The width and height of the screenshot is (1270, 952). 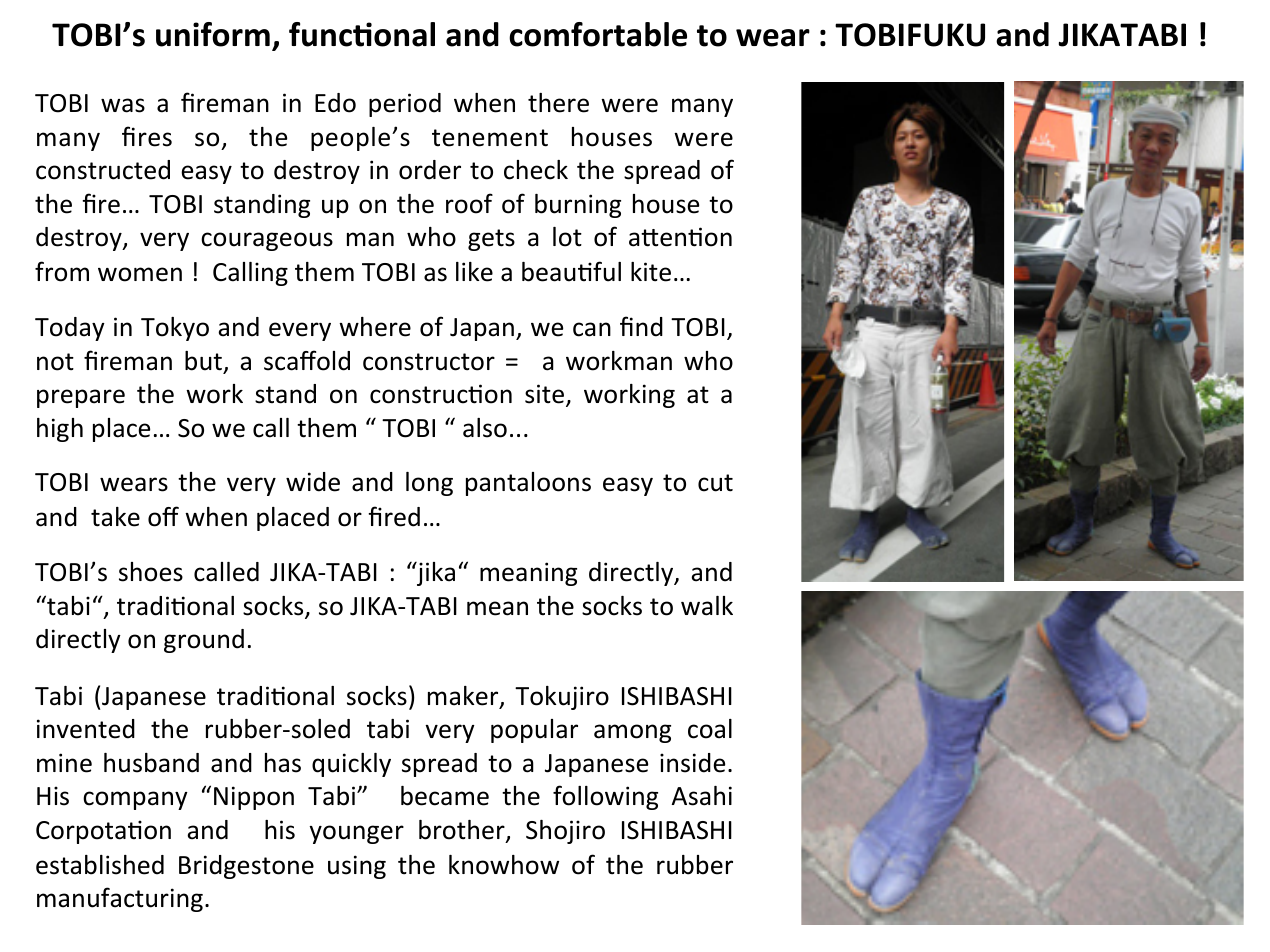 What do you see at coordinates (151, 572) in the screenshot?
I see `shoes` at bounding box center [151, 572].
